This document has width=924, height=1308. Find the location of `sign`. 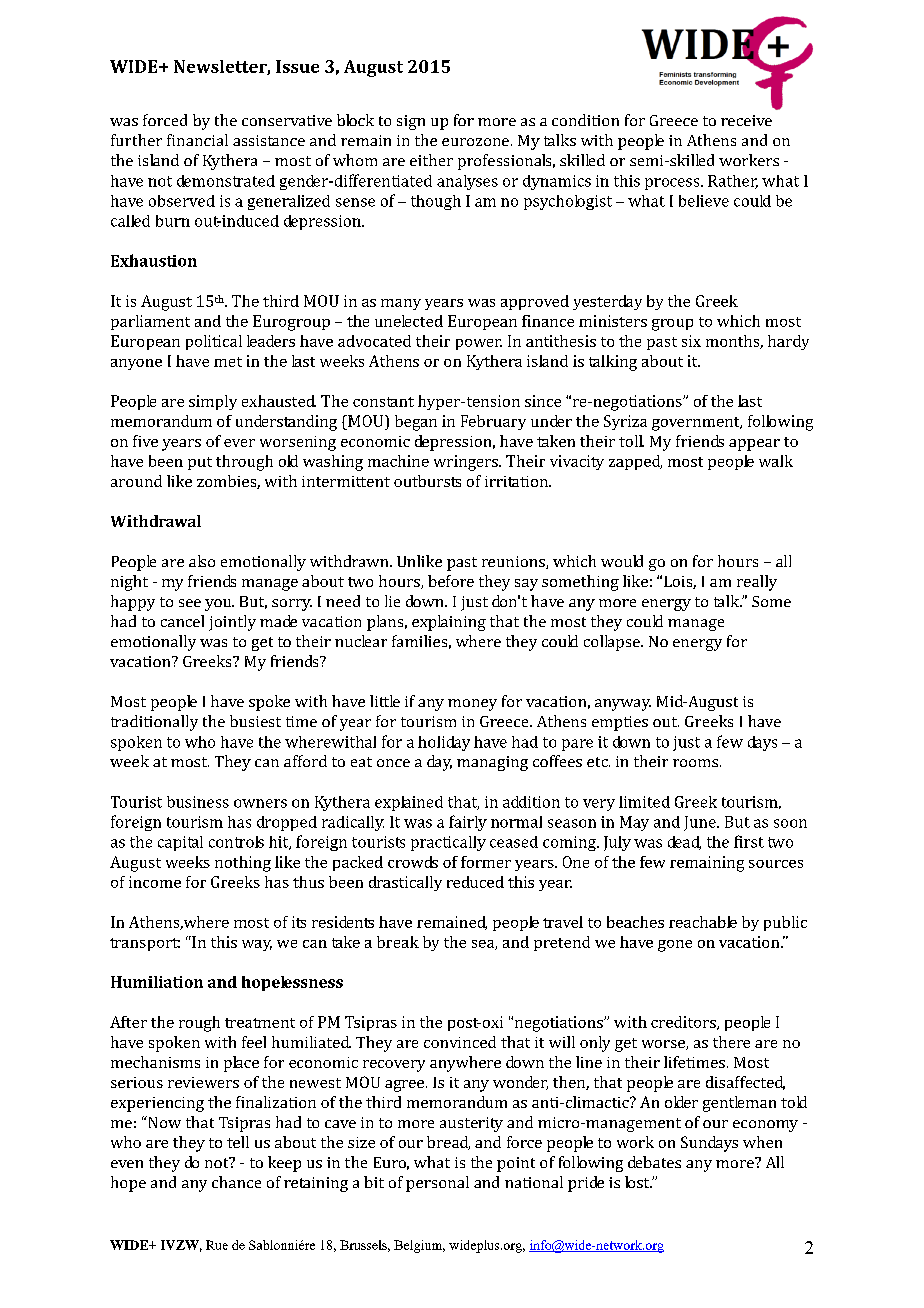

sign is located at coordinates (411, 122).
